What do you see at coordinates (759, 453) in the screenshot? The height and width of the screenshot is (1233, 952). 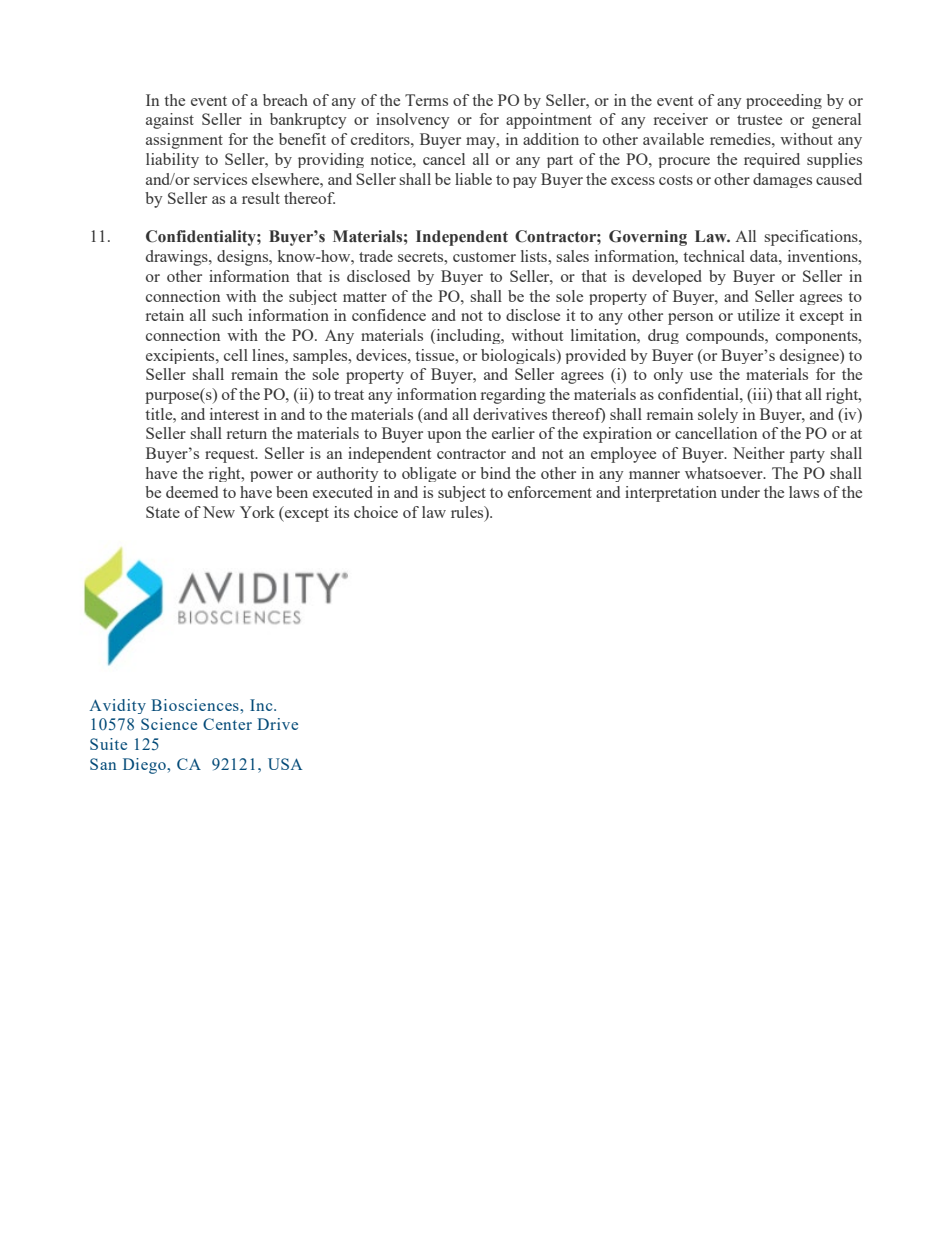 I see `Neither` at bounding box center [759, 453].
